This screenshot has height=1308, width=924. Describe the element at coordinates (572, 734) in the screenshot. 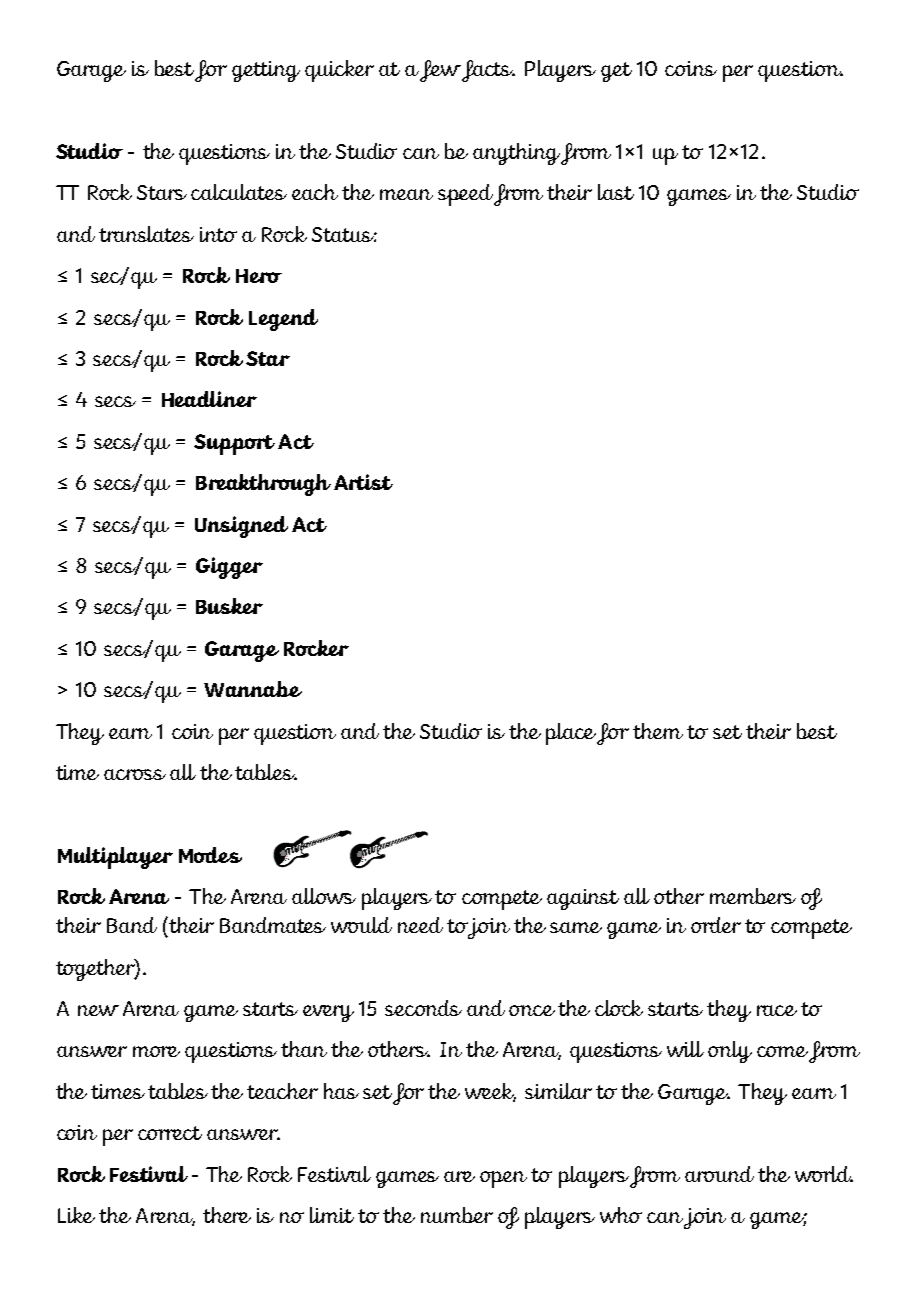

I see `place` at that location.
